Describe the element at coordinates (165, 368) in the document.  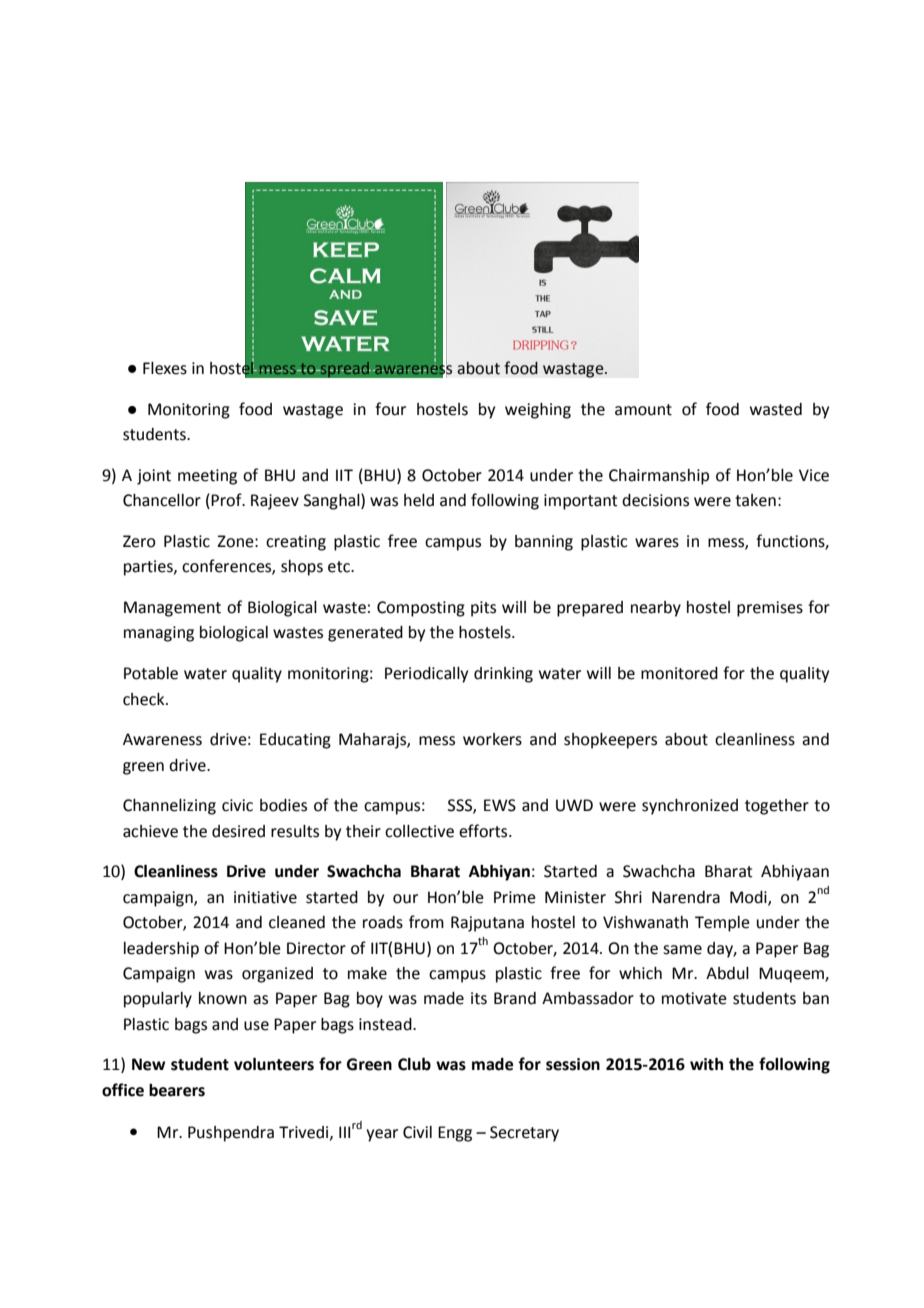
I see `Flexes` at that location.
